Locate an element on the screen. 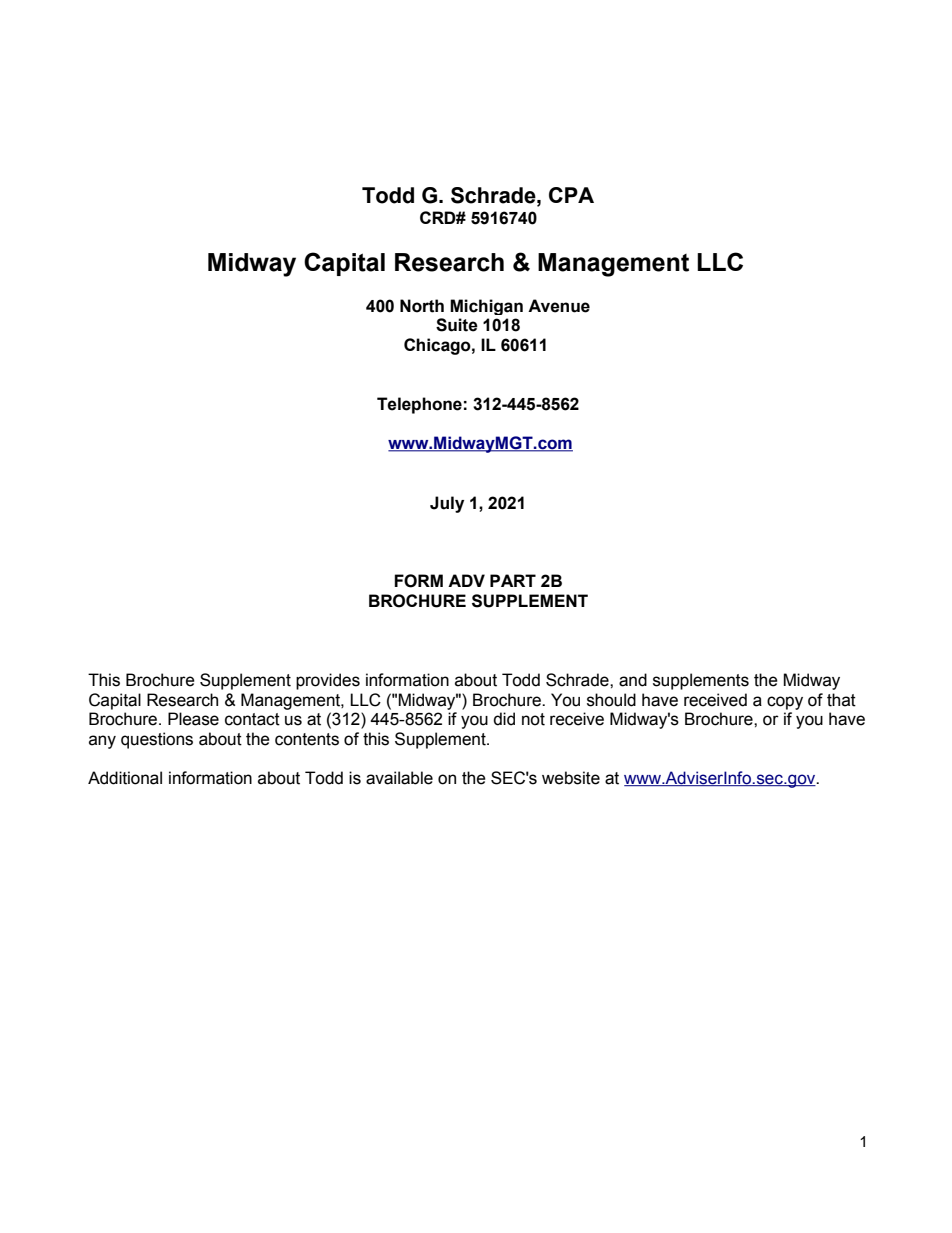  available is located at coordinates (399, 778).
